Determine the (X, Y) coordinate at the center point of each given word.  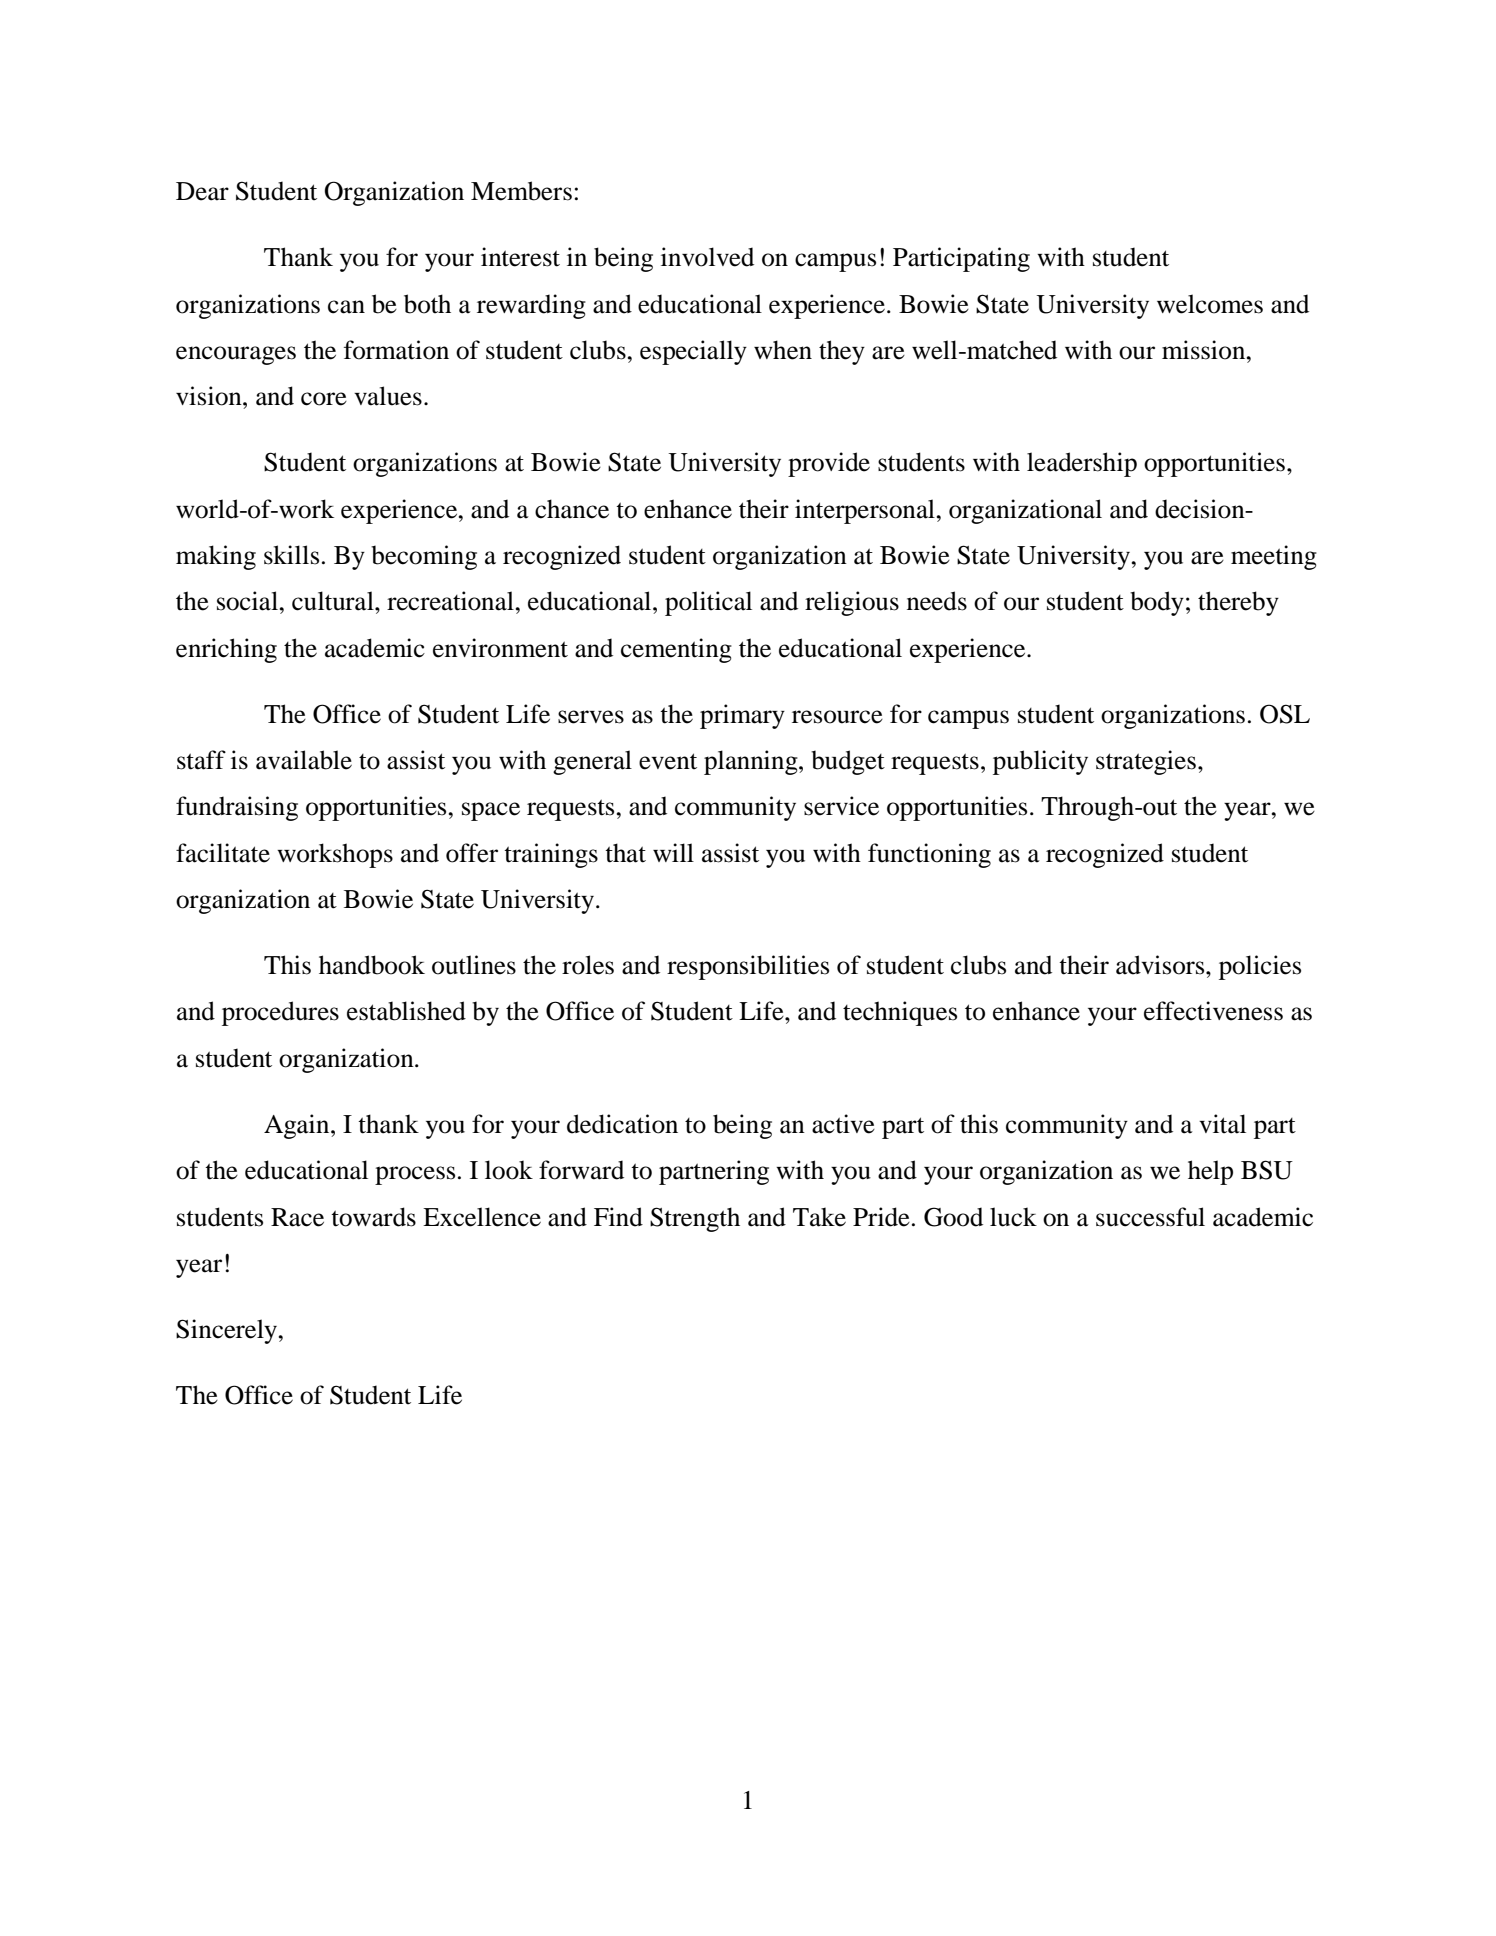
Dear (202, 191)
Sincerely (228, 1331)
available (304, 760)
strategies (1146, 762)
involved (707, 257)
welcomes (1210, 304)
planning (752, 762)
